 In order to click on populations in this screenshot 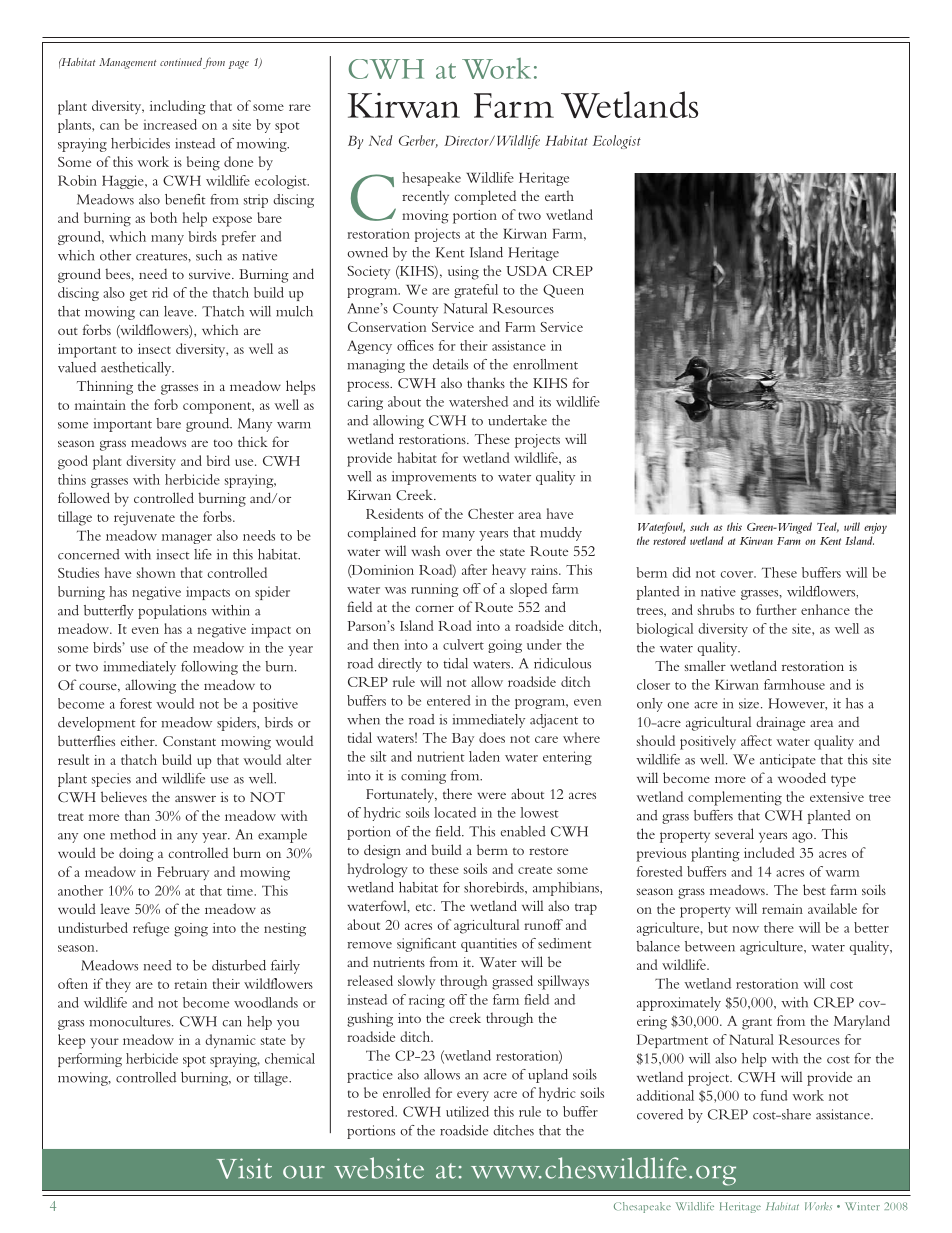, I will do `click(172, 612)`.
